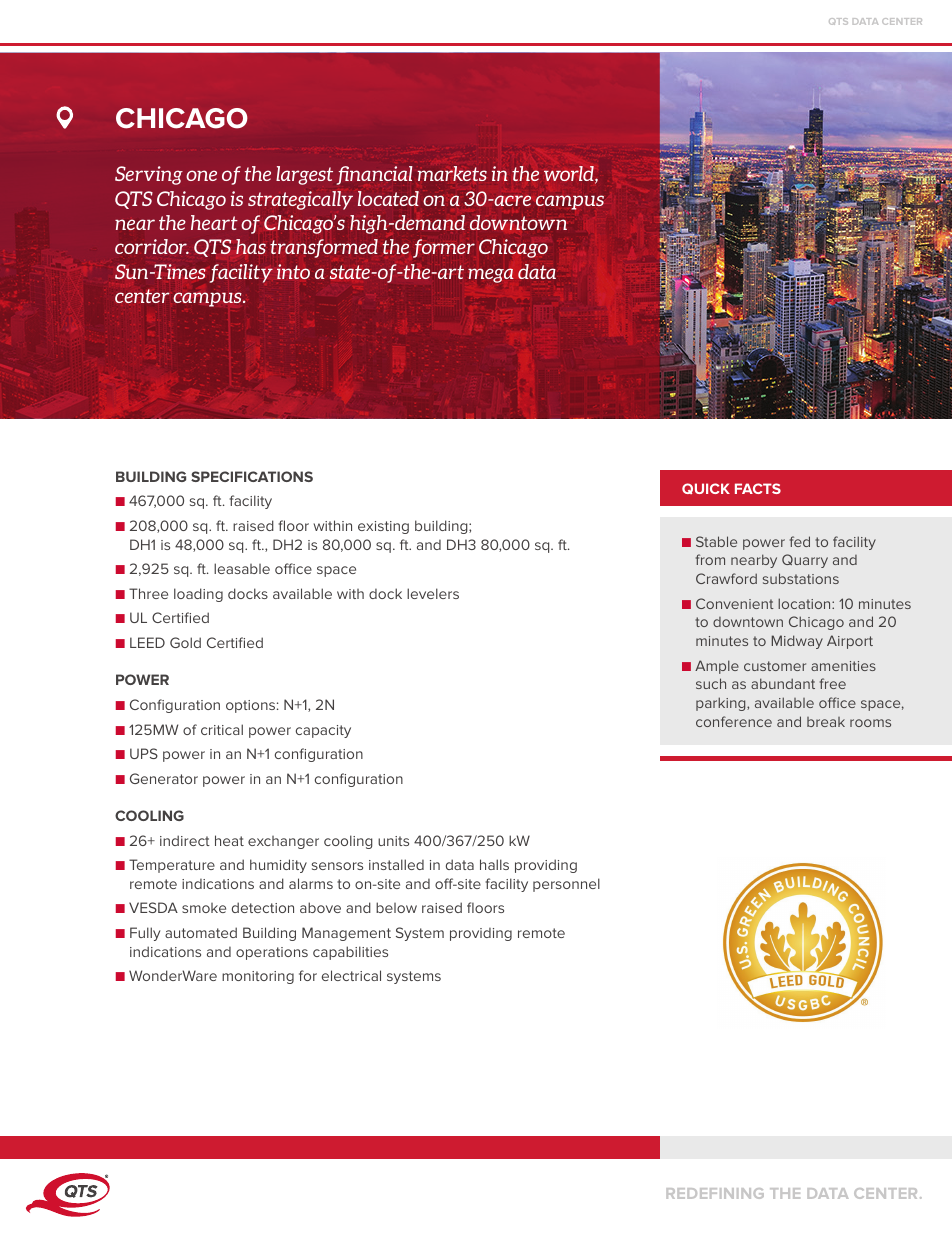 The height and width of the document is (1233, 952). I want to click on markets, so click(452, 173).
